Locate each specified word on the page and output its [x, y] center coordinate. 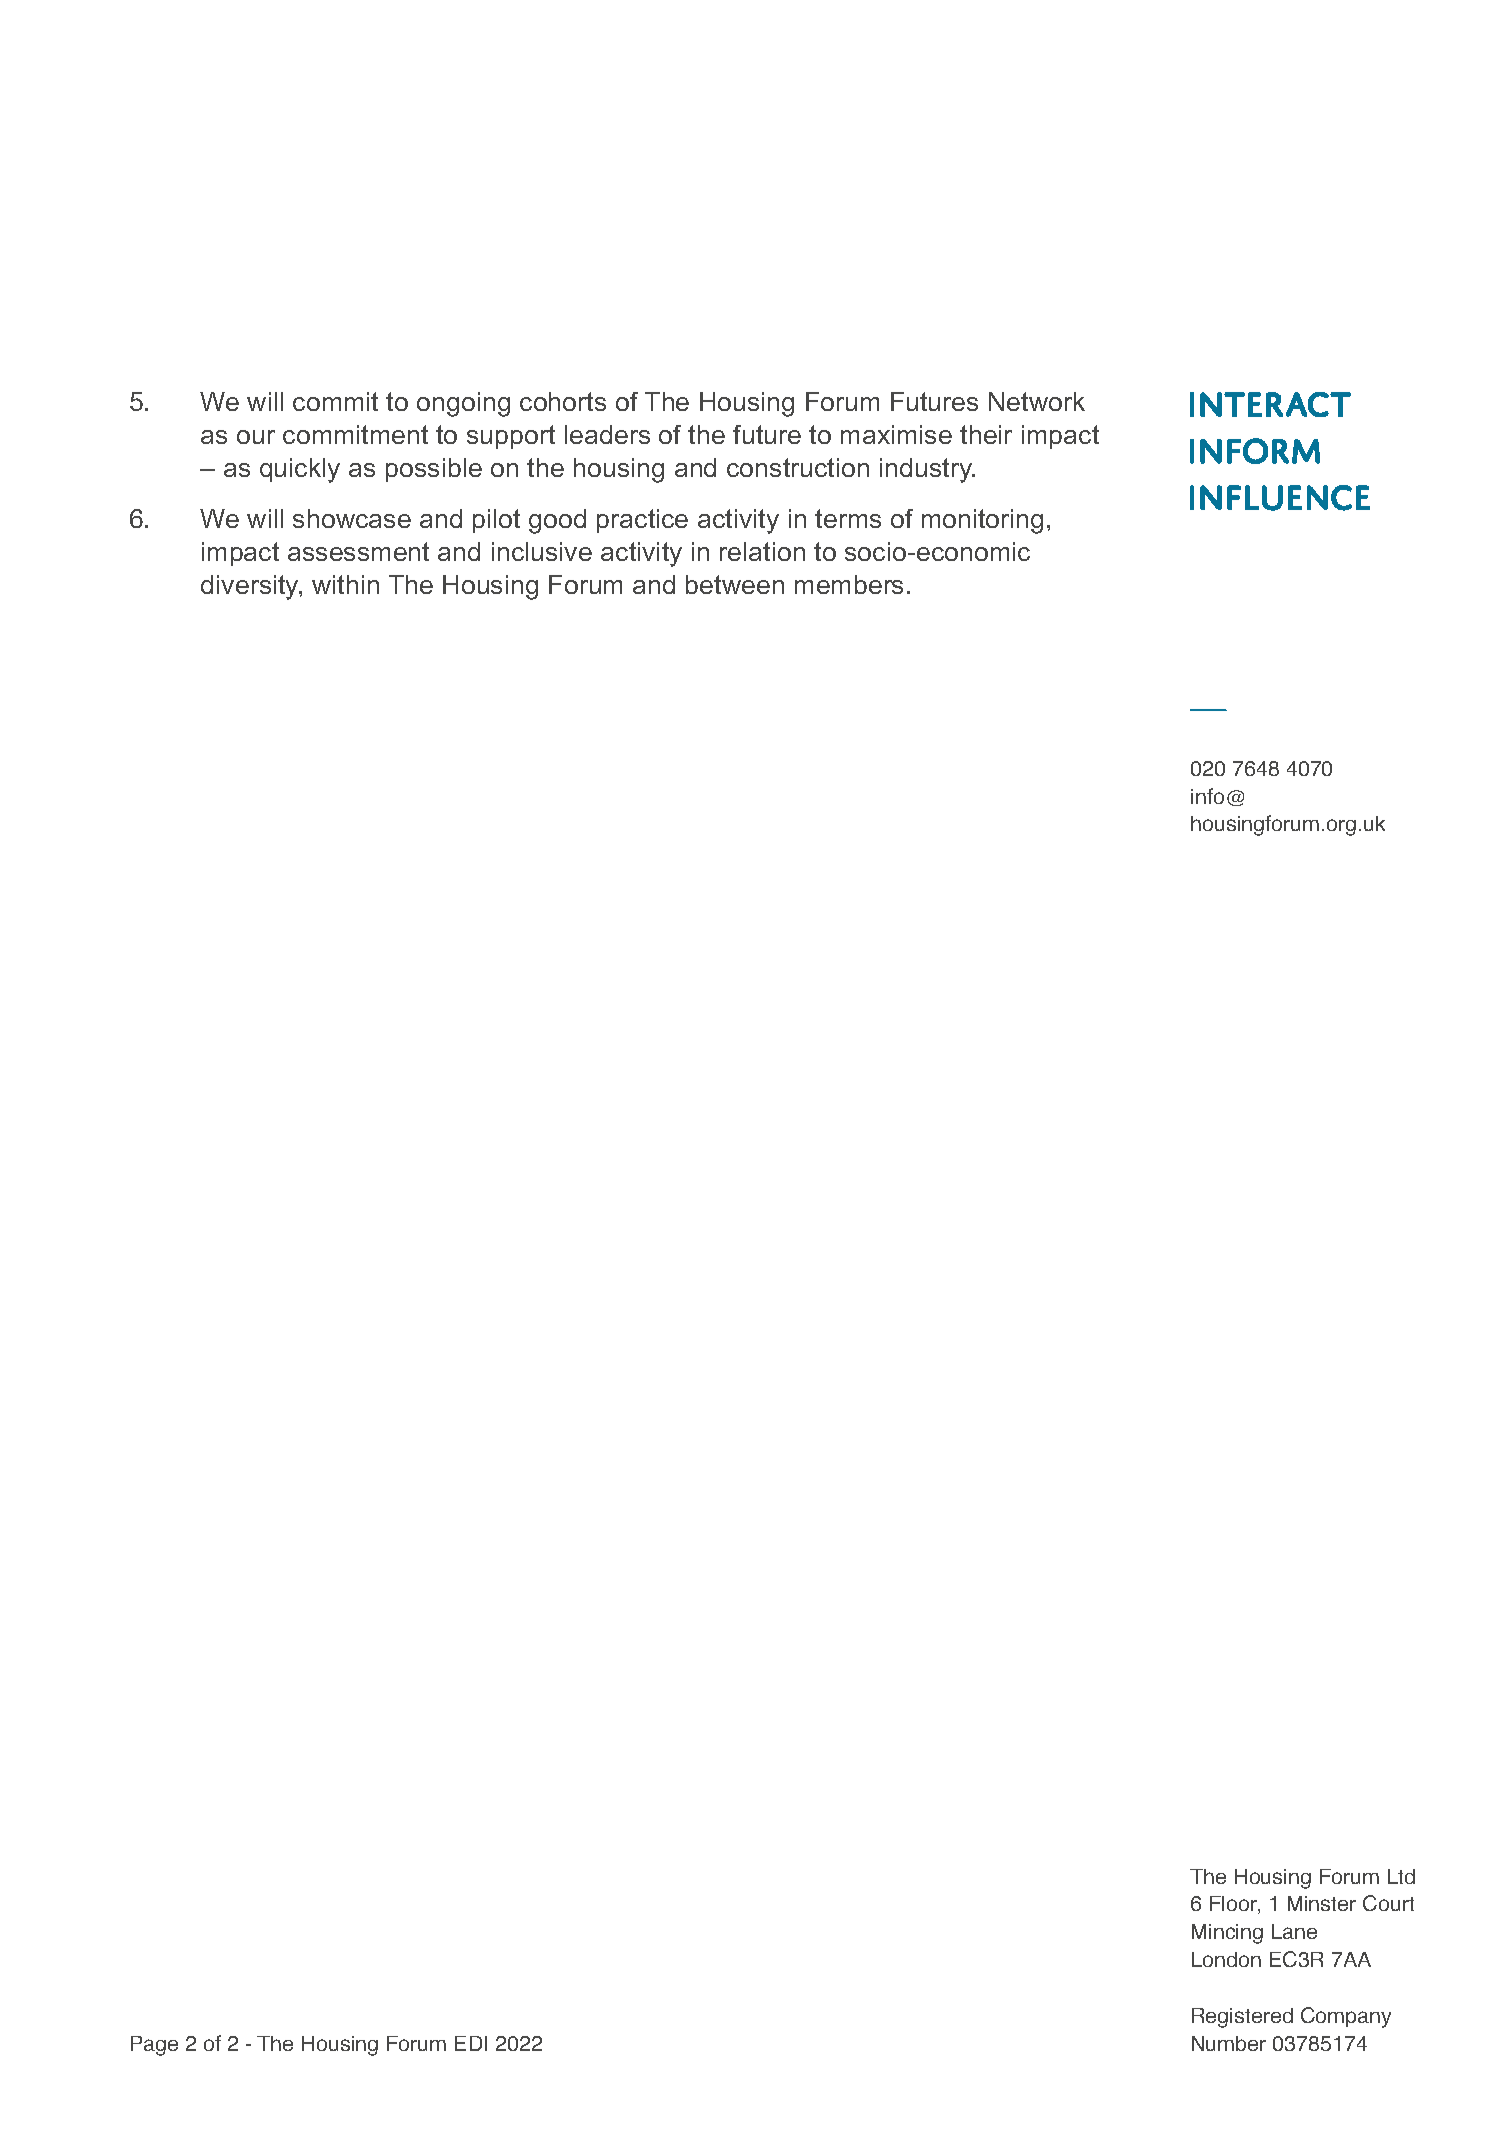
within [345, 584]
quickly [300, 470]
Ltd [1401, 1876]
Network [1037, 401]
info [1207, 796]
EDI [471, 2043]
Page [154, 2046]
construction [798, 467]
